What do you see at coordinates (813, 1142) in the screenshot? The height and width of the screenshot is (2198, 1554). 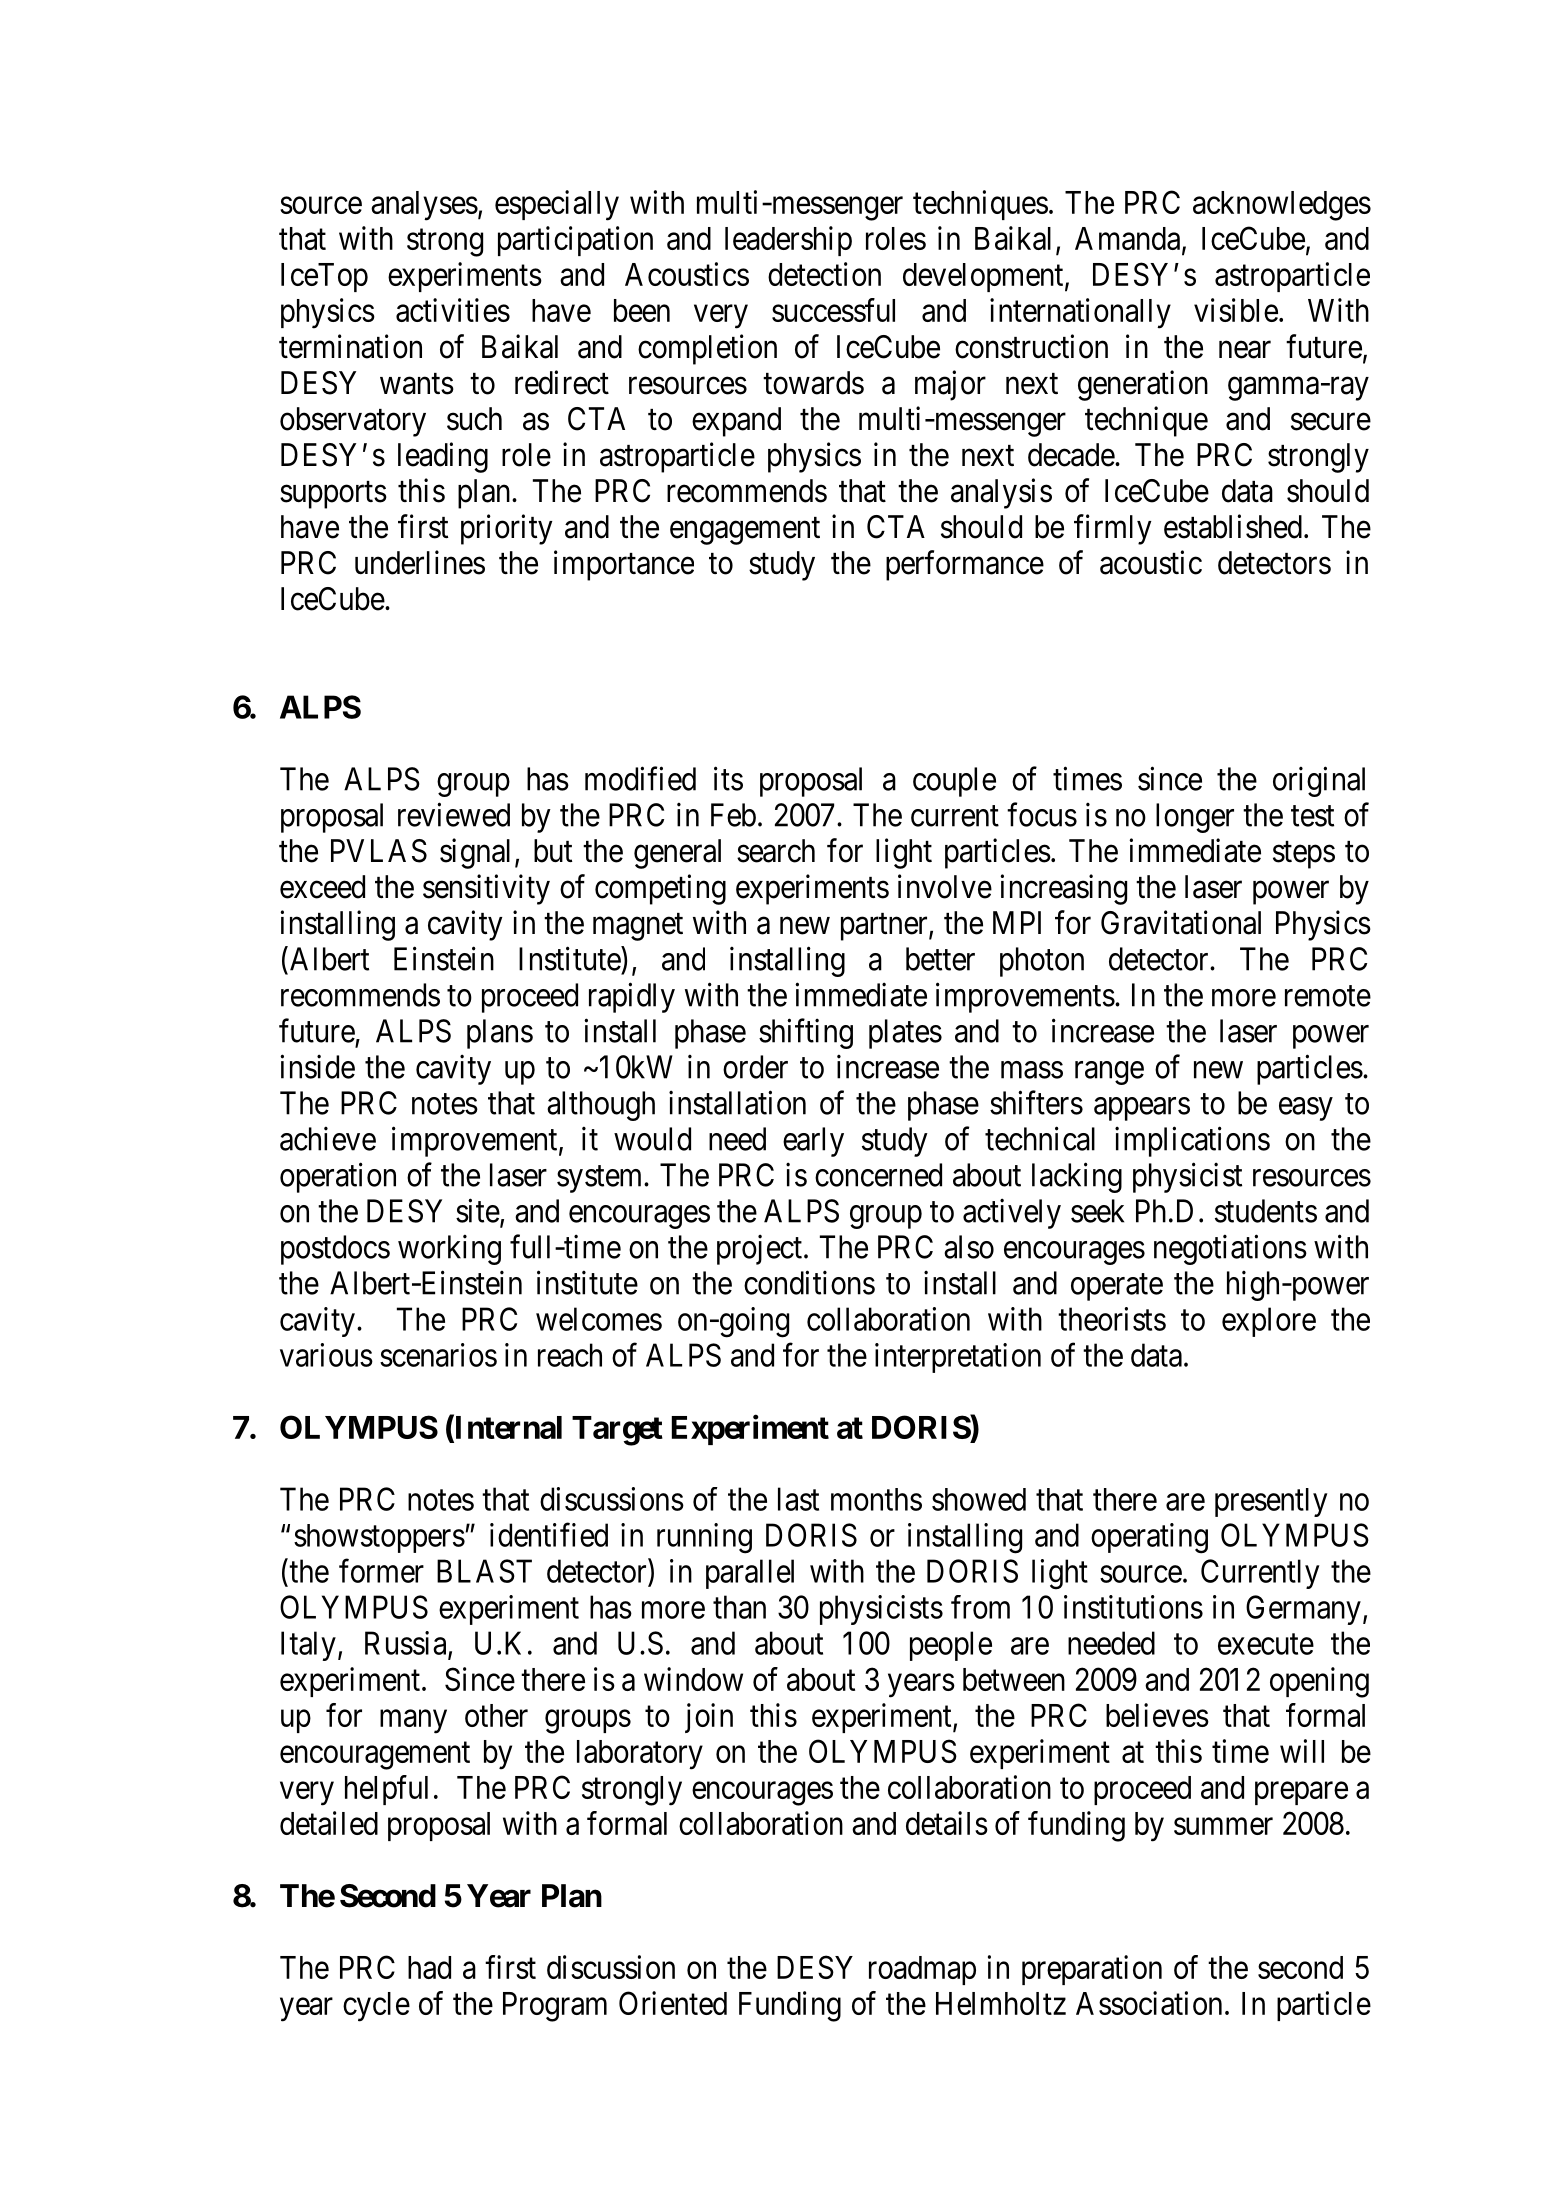 I see `early` at bounding box center [813, 1142].
